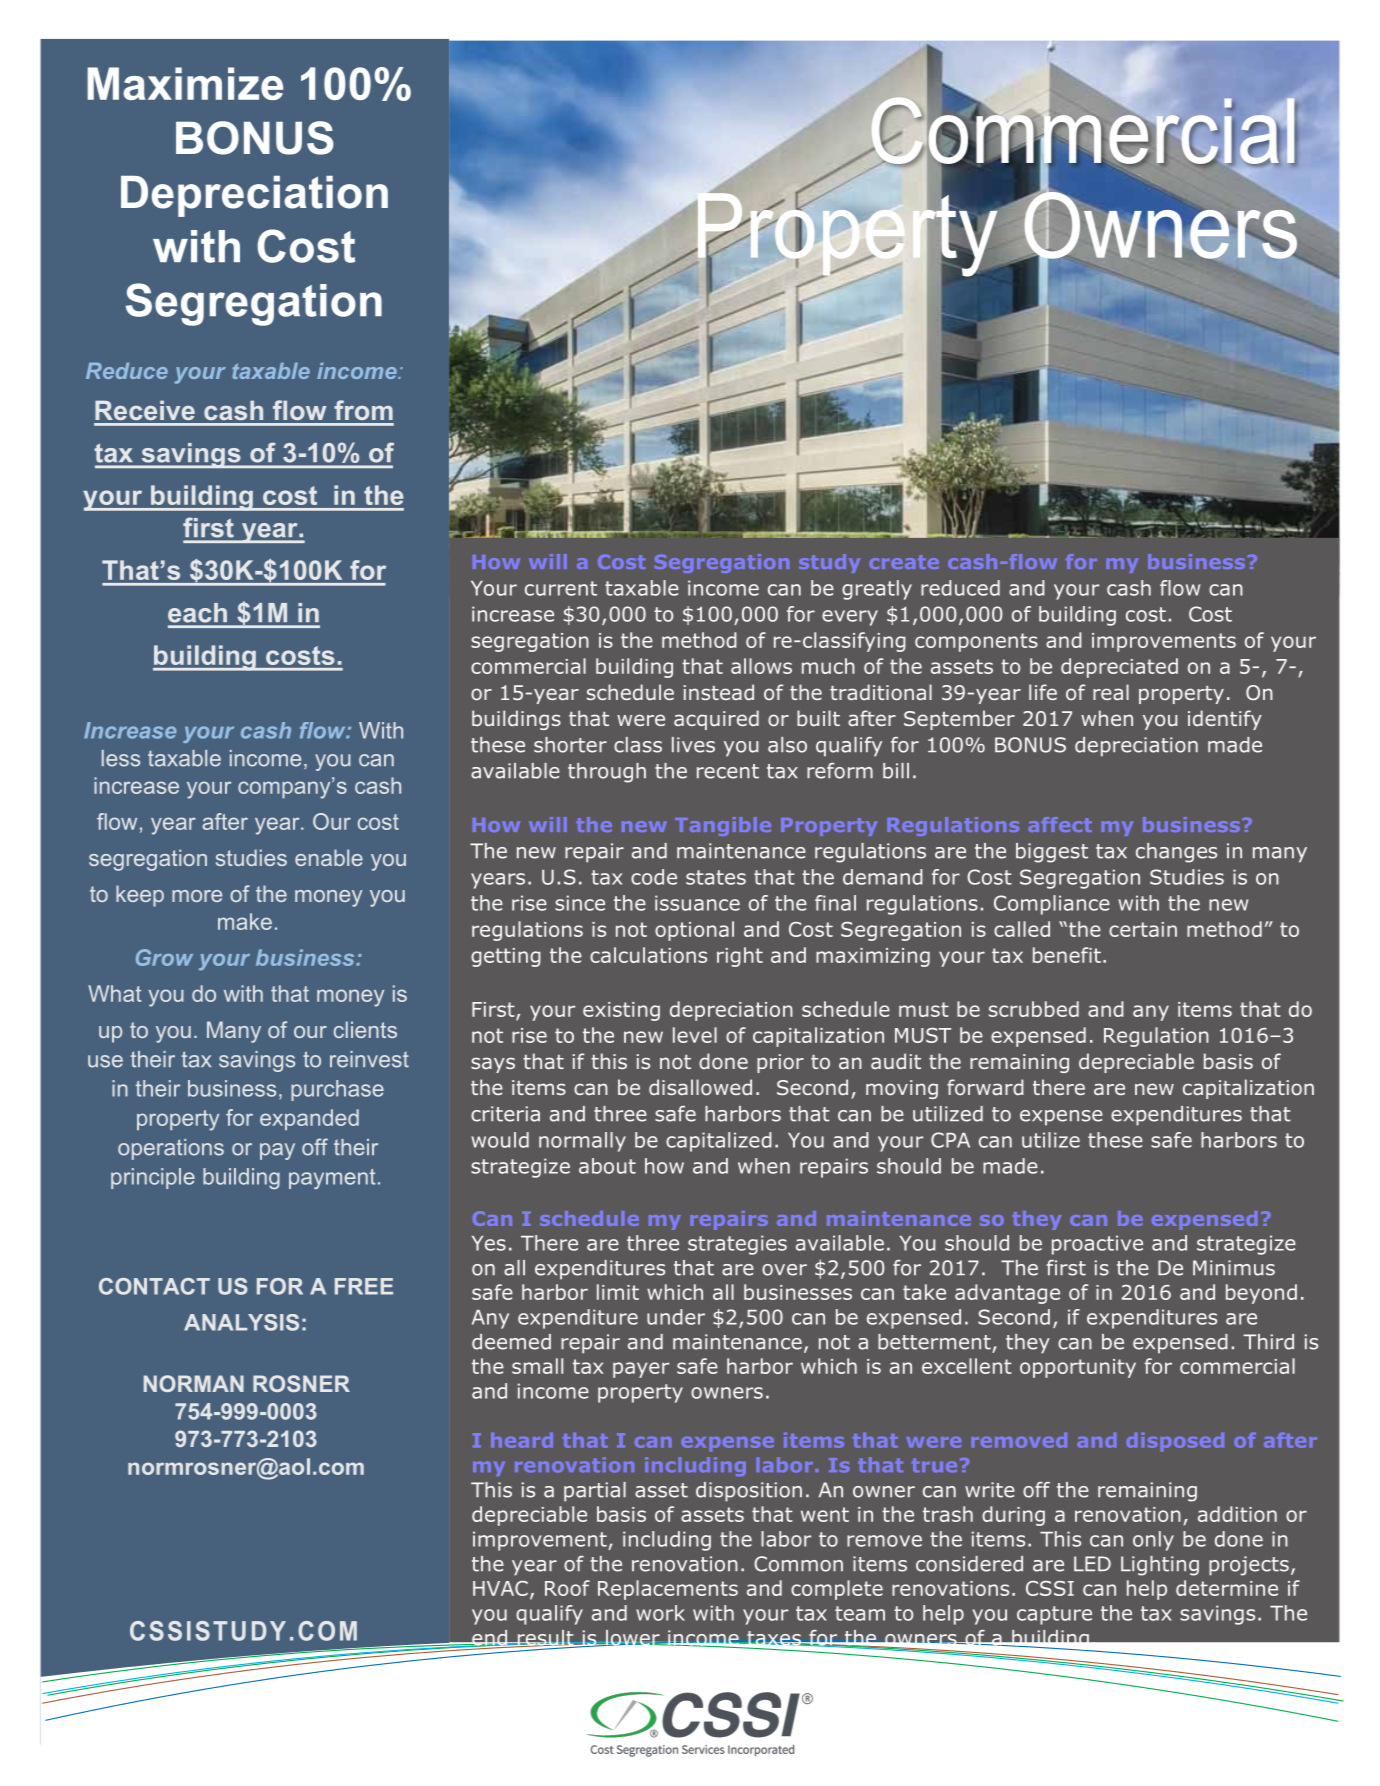 Image resolution: width=1380 pixels, height=1786 pixels. I want to click on enable, so click(329, 857).
